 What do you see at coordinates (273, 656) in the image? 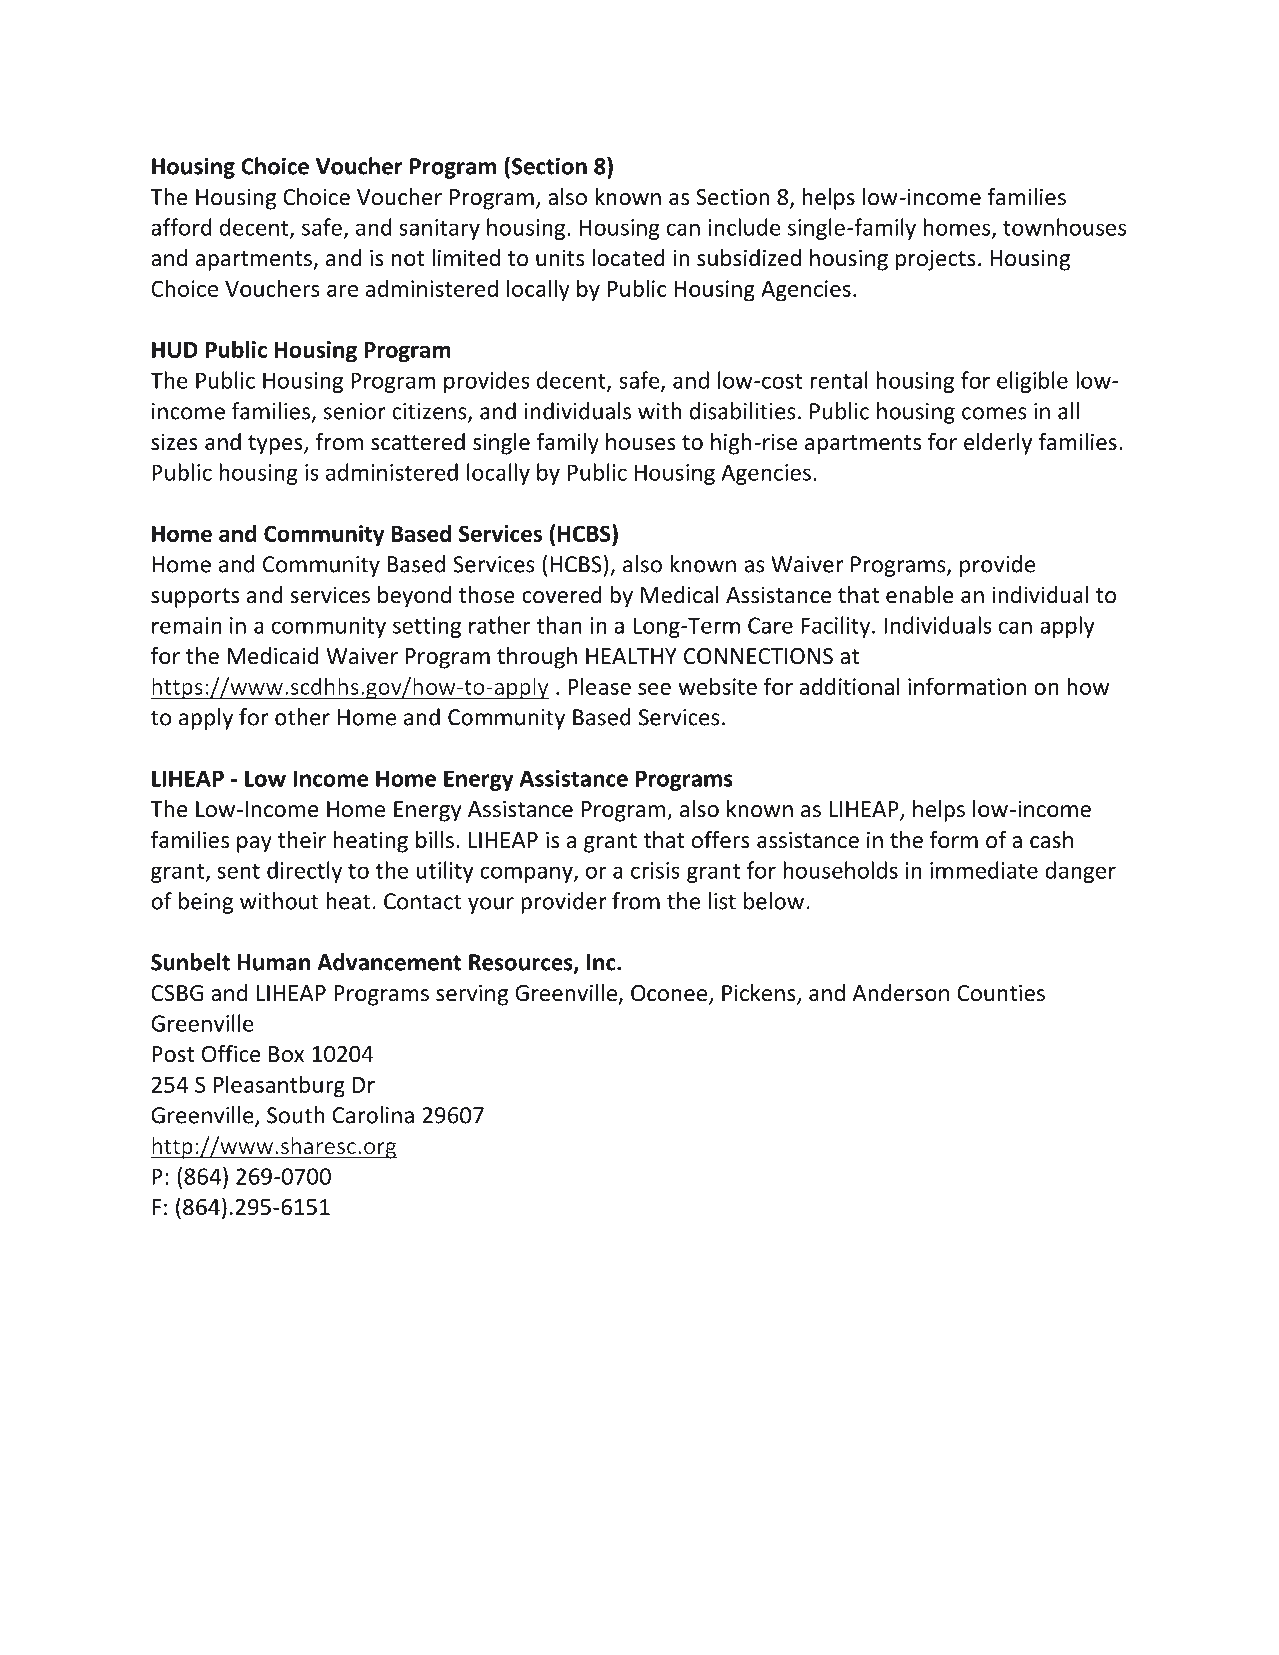
I see `Medicaid` at bounding box center [273, 656].
